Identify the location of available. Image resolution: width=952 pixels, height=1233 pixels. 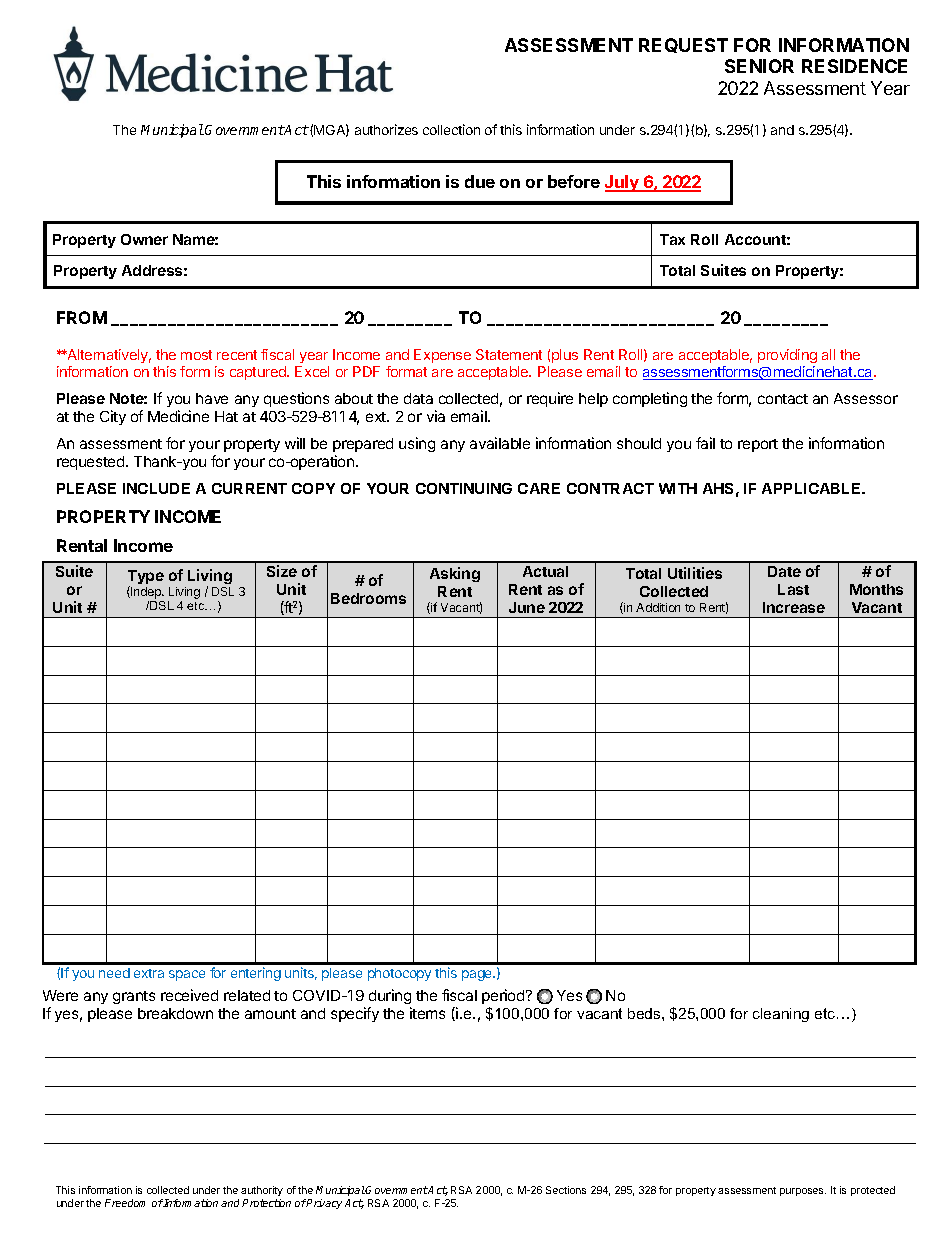
(500, 443).
